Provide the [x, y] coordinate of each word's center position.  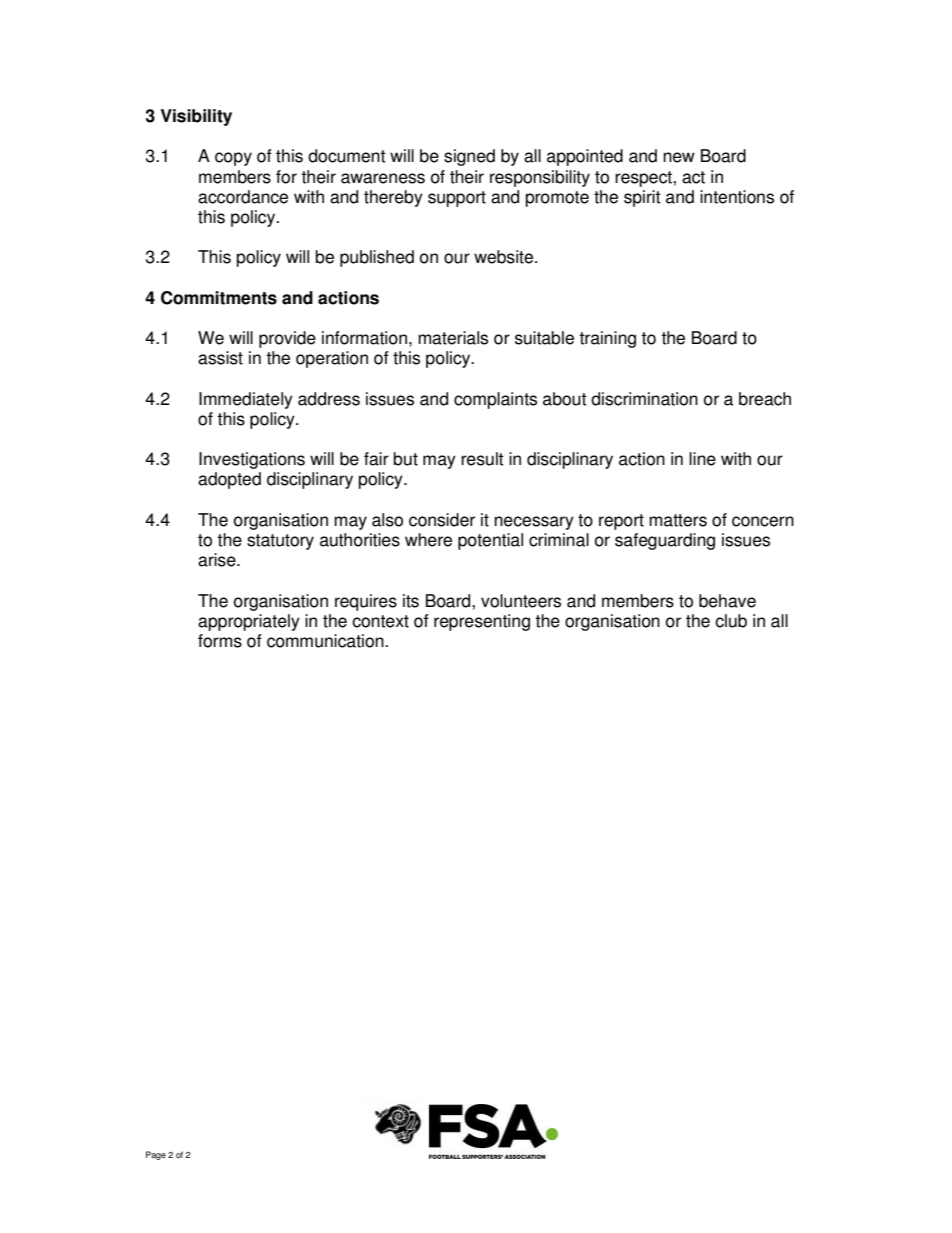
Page [156, 1155]
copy [233, 159]
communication [326, 641]
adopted [229, 480]
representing [482, 622]
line [702, 459]
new [679, 157]
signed [469, 157]
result [482, 459]
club [731, 621]
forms [220, 641]
